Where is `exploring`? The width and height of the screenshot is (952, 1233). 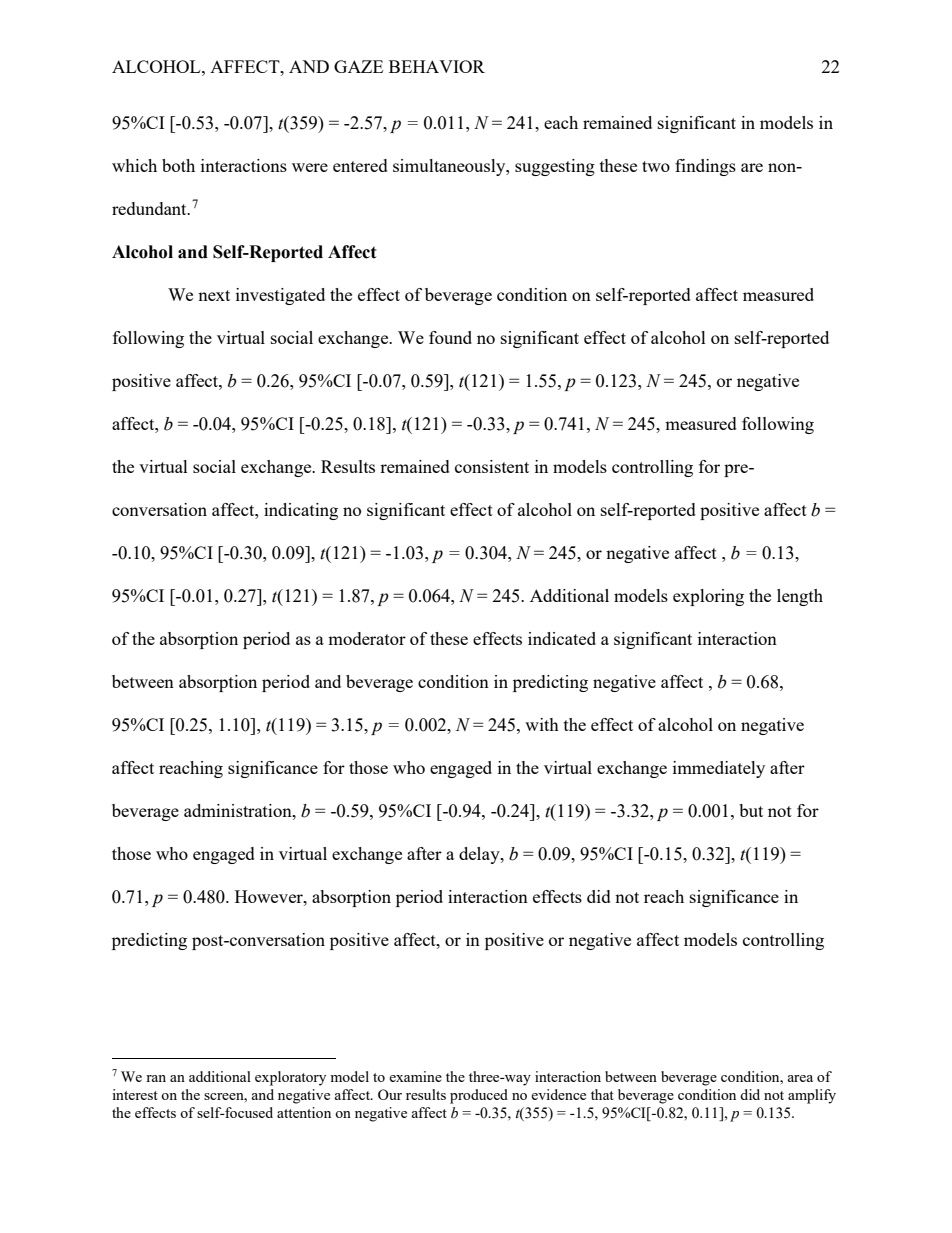 exploring is located at coordinates (708, 597).
